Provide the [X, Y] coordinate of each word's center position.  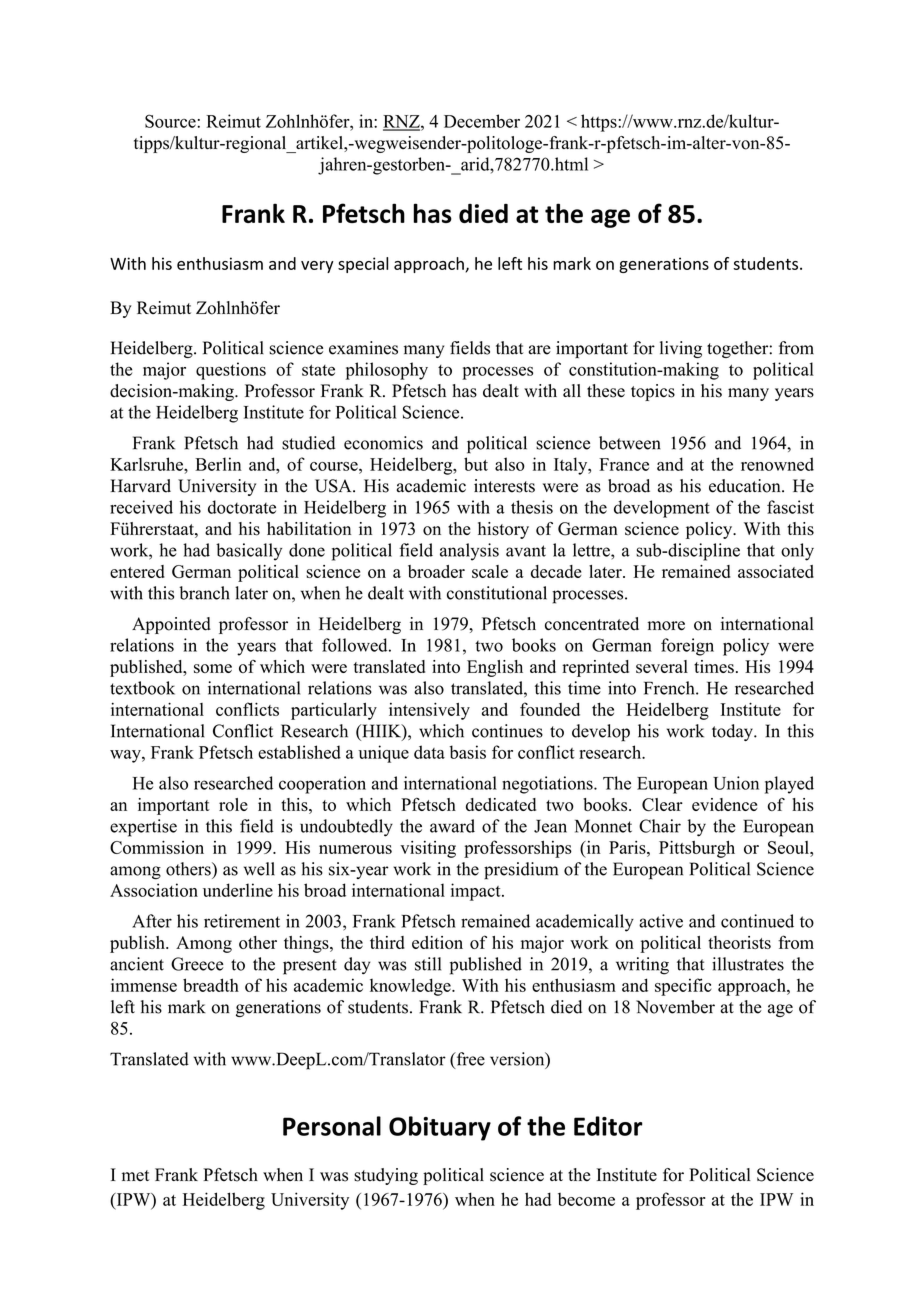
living [681, 349]
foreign [687, 647]
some [213, 668]
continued [757, 921]
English [495, 668]
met [135, 1175]
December [482, 121]
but [476, 464]
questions [231, 371]
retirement [242, 921]
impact [477, 892]
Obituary [440, 1128]
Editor [608, 1126]
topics [653, 392]
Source [171, 121]
